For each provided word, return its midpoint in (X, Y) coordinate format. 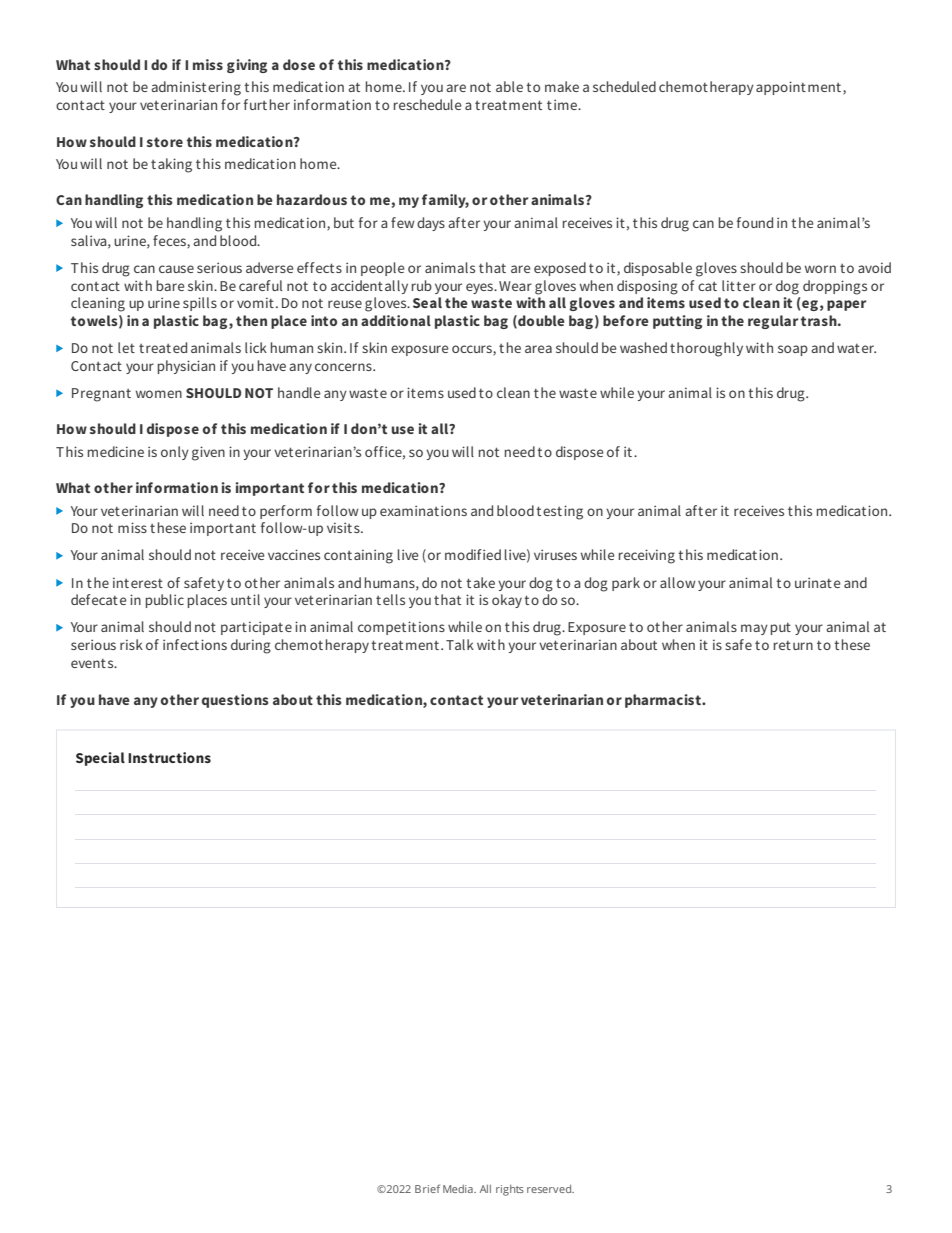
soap (793, 350)
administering (196, 88)
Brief (427, 1188)
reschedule (428, 104)
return (793, 645)
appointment (800, 88)
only (175, 453)
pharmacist (664, 701)
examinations (423, 510)
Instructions (169, 757)
